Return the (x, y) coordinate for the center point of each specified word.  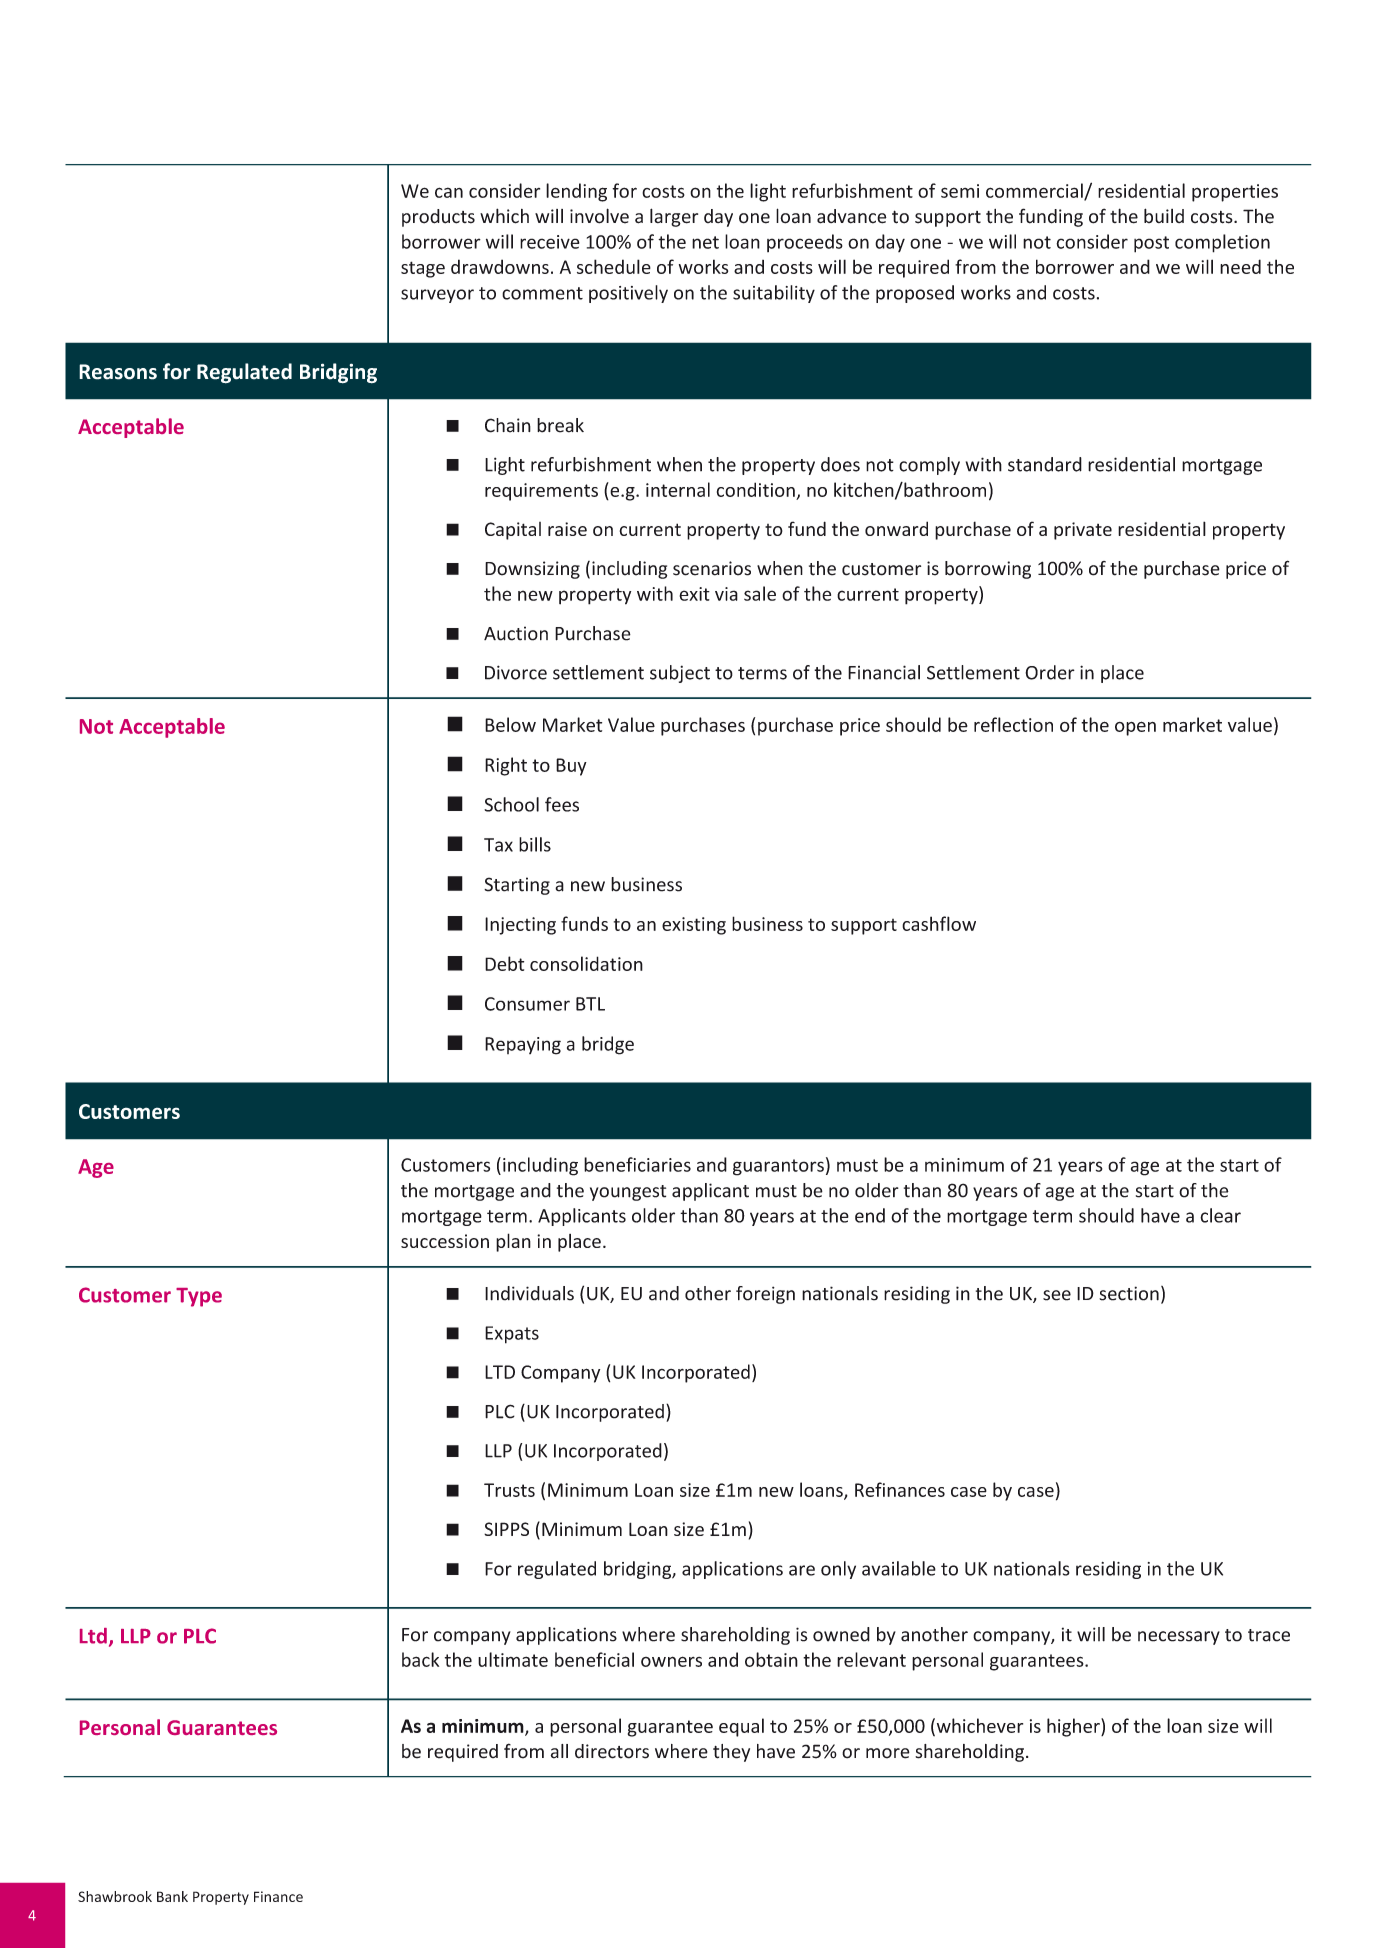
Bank (172, 1896)
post (1151, 244)
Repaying (523, 1046)
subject (680, 674)
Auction (516, 633)
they (731, 1753)
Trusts (509, 1490)
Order (1050, 672)
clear (1220, 1215)
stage (423, 269)
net (705, 242)
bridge (608, 1045)
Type (199, 1297)
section (1129, 1293)
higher (1074, 1727)
